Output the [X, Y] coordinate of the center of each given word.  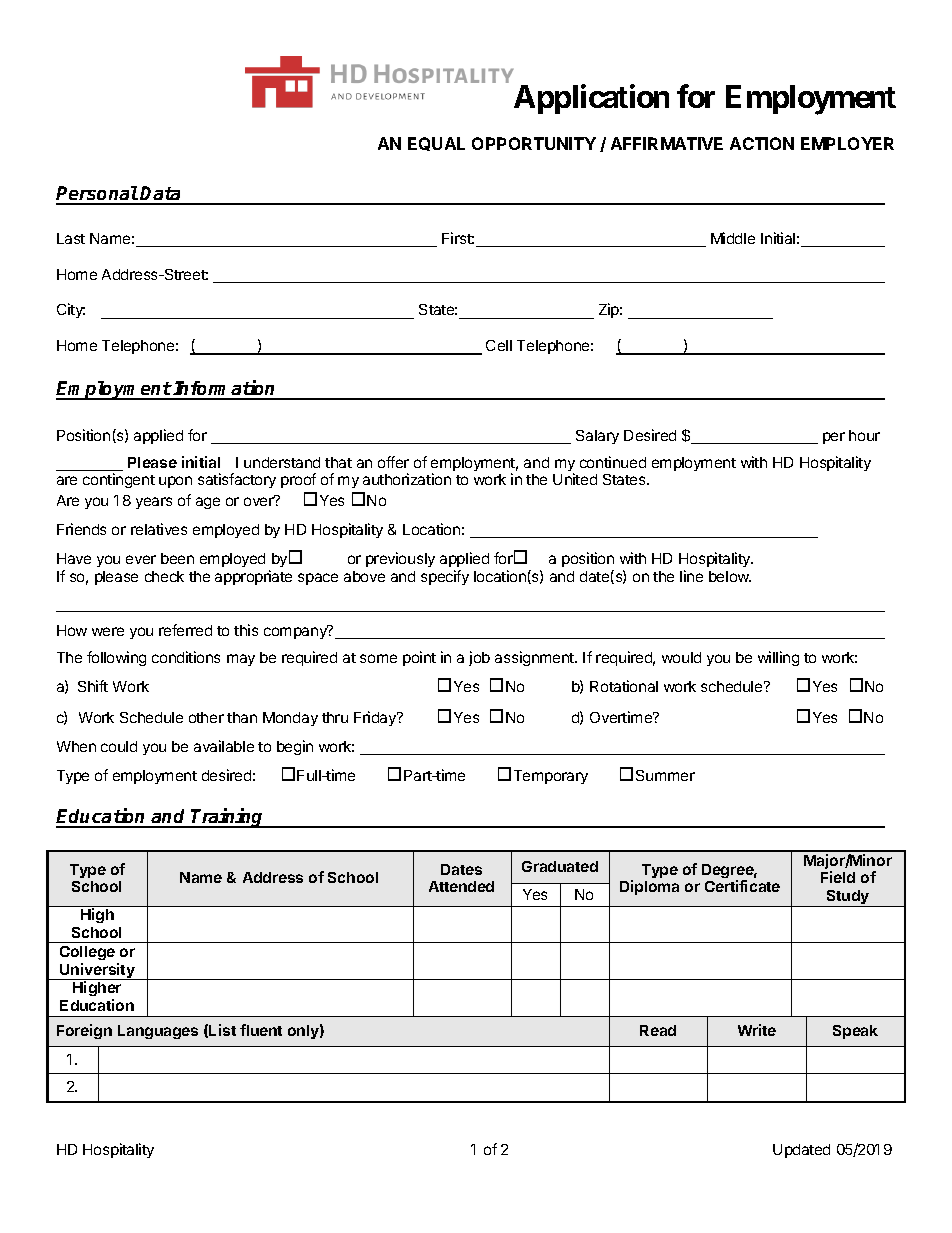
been [177, 558]
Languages [158, 1032]
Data [161, 195]
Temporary [551, 777]
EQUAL [436, 144]
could [119, 746]
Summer [665, 775]
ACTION [762, 143]
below [730, 576]
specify [445, 577]
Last [71, 238]
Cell [499, 345]
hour [864, 435]
